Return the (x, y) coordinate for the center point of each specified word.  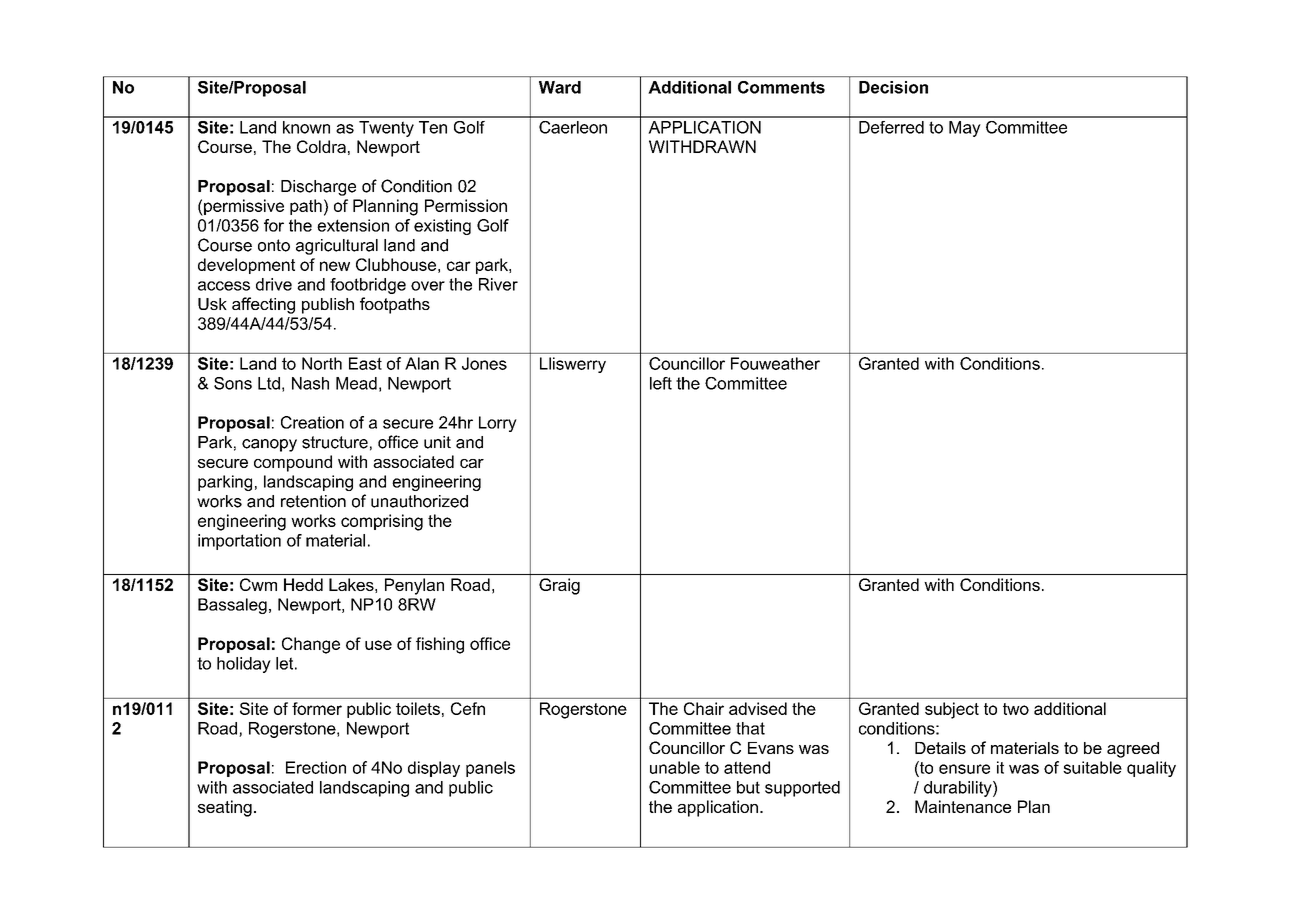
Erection (316, 767)
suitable (1092, 767)
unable (675, 767)
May (965, 129)
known (306, 127)
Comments (781, 87)
